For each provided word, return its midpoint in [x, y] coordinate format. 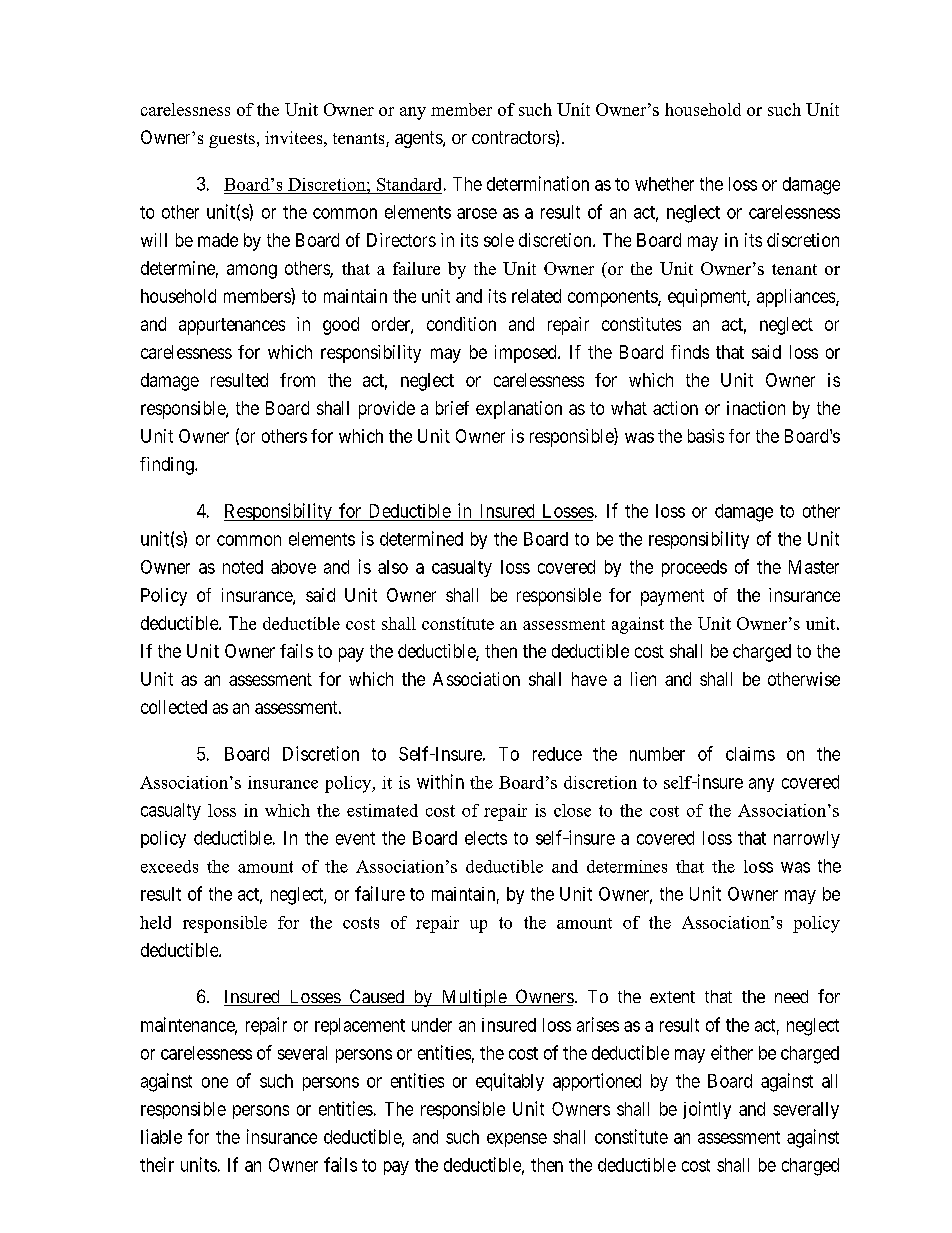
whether [664, 184]
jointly [707, 1110]
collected [174, 707]
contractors [513, 137]
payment [672, 597]
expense [517, 1140]
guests [232, 140]
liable [161, 1136]
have [589, 679]
